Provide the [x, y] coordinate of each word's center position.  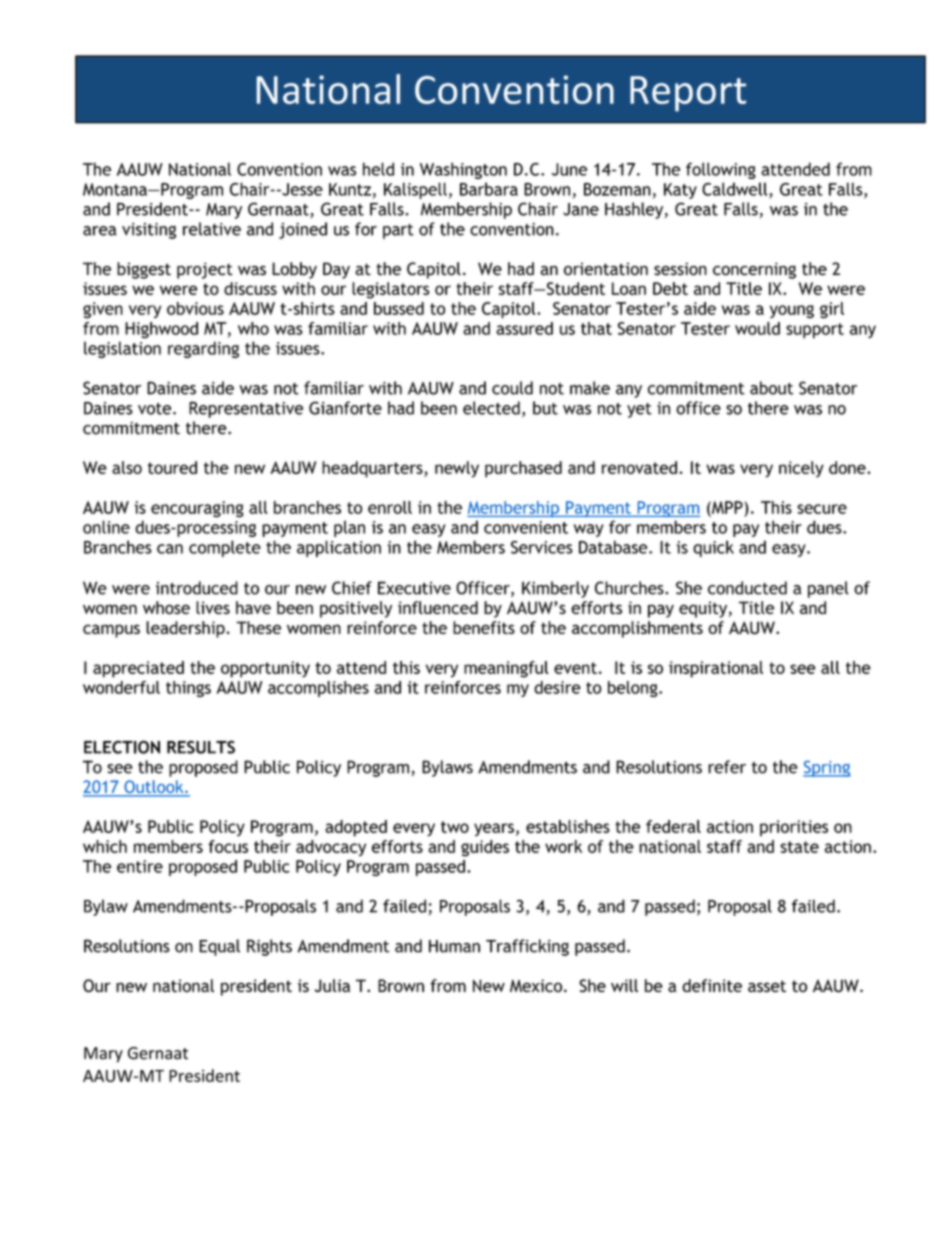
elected [491, 408]
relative [212, 229]
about [771, 388]
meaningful [506, 669]
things [188, 689]
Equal [219, 947]
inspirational [716, 669]
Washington [463, 170]
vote [154, 409]
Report [688, 94]
